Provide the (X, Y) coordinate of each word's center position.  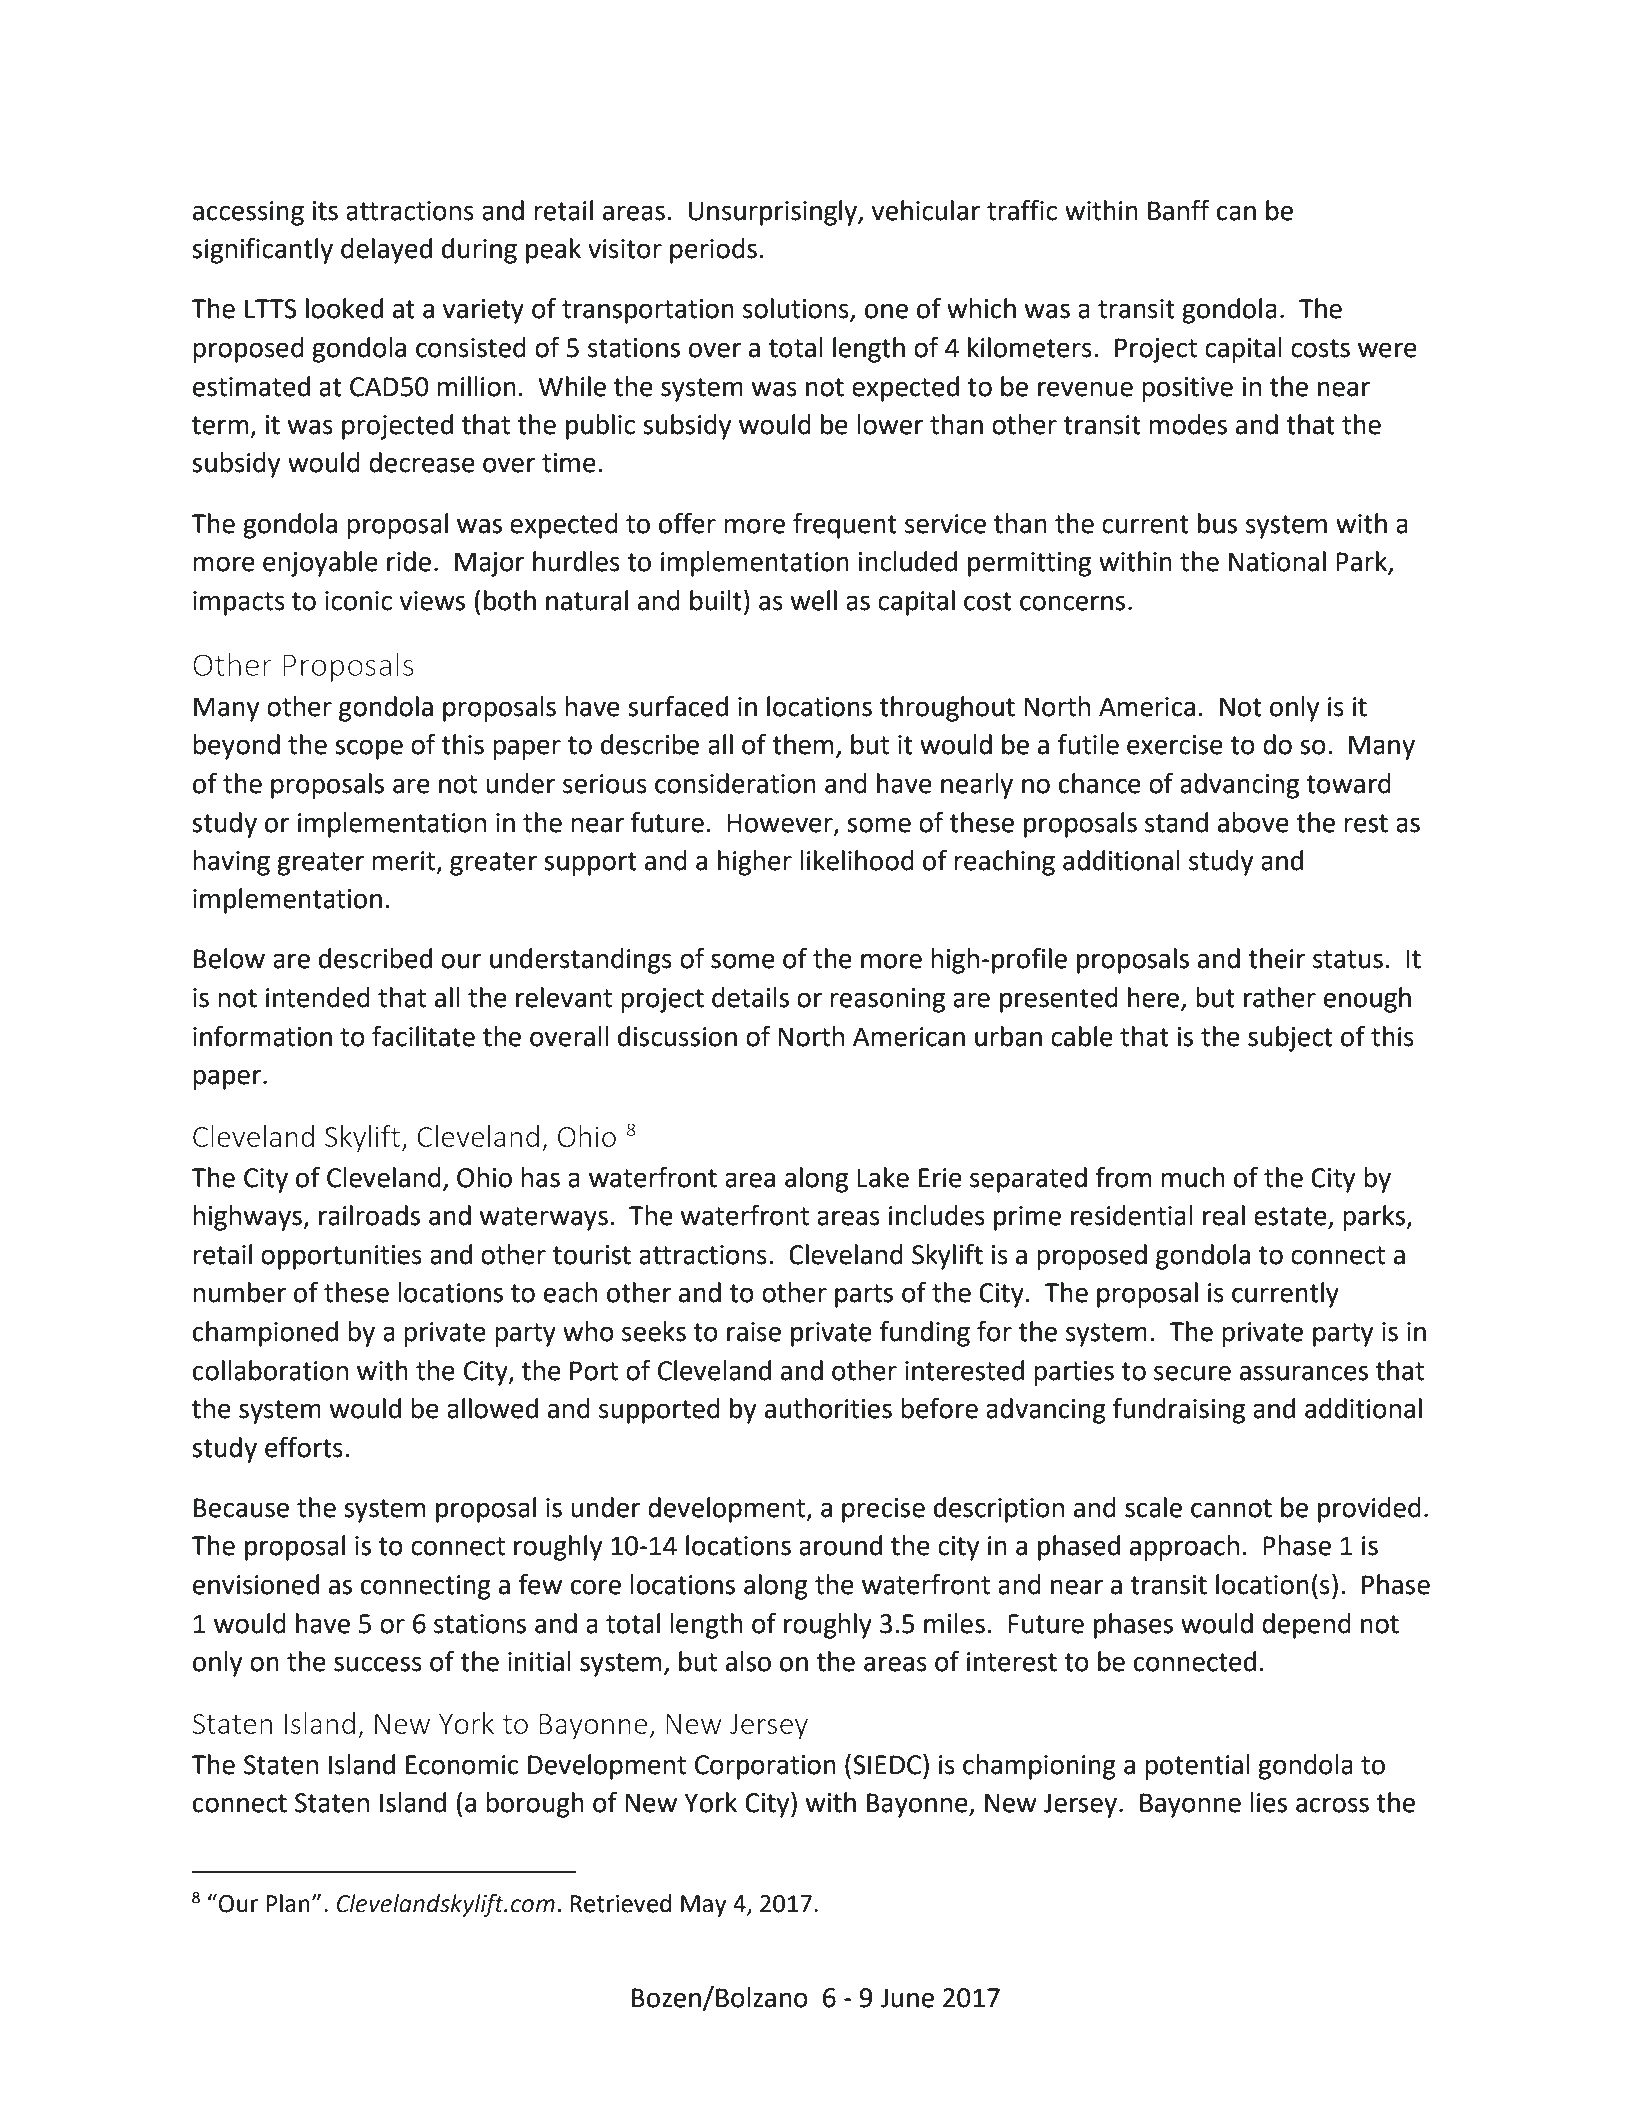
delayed (386, 251)
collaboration (270, 1370)
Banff (1179, 210)
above (1253, 822)
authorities (828, 1408)
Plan (288, 1903)
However (781, 823)
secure (1192, 1373)
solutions (797, 309)
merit (405, 862)
